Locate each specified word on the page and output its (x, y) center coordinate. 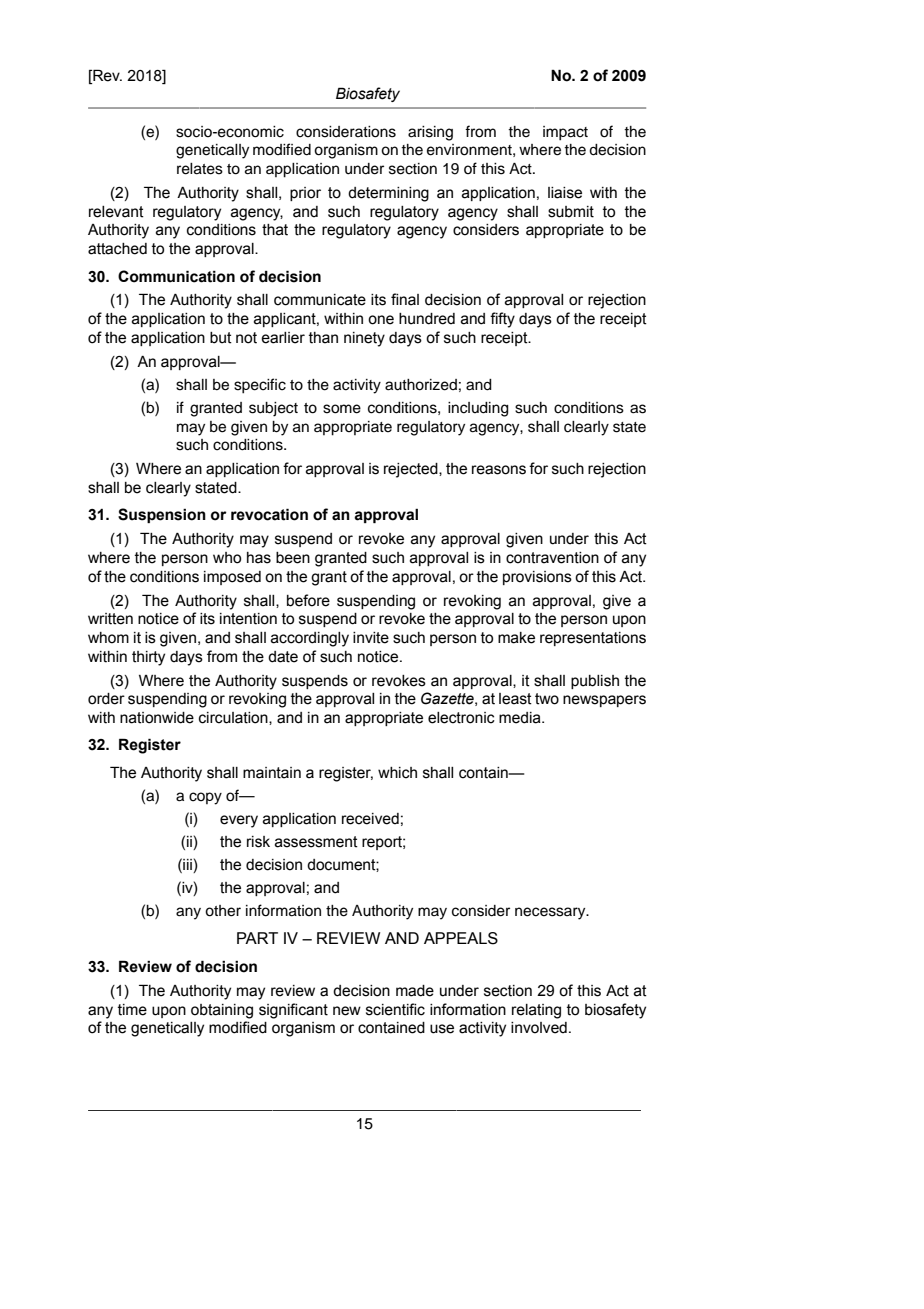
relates (200, 169)
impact (565, 133)
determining (388, 194)
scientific (395, 1009)
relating (536, 1011)
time (132, 1010)
